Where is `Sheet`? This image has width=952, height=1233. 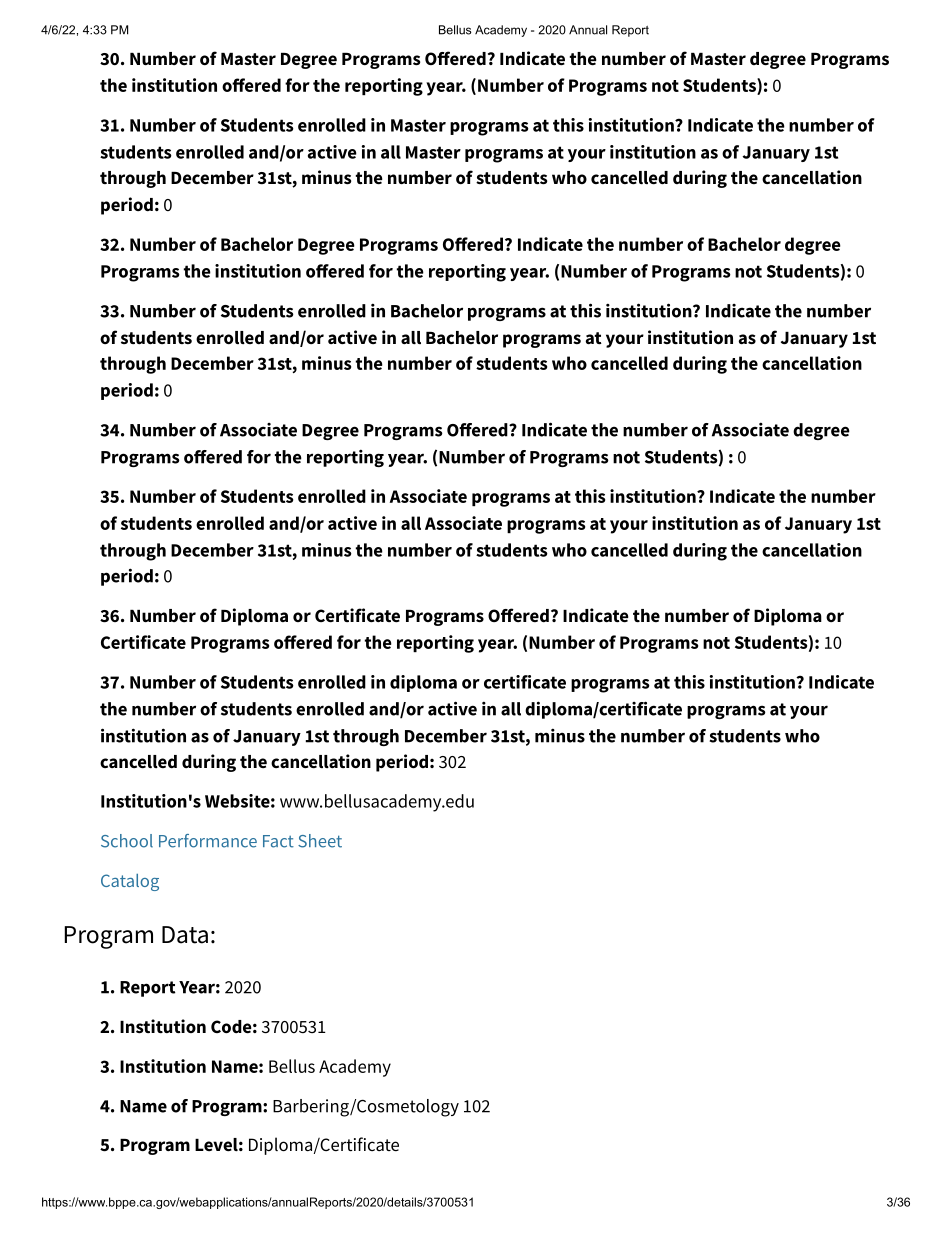 Sheet is located at coordinates (320, 841).
